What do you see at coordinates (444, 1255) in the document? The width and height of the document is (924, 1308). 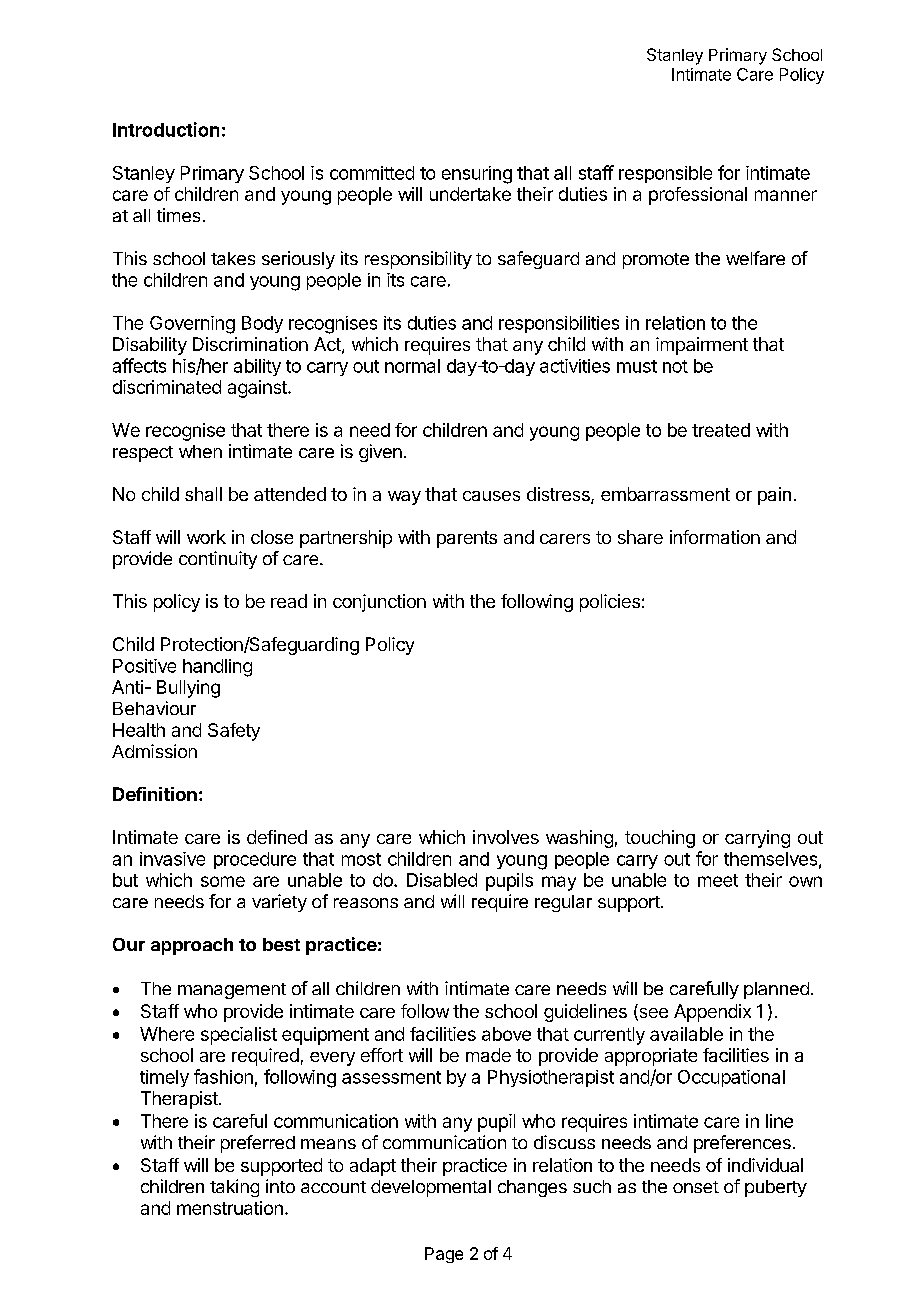 I see `Page` at bounding box center [444, 1255].
